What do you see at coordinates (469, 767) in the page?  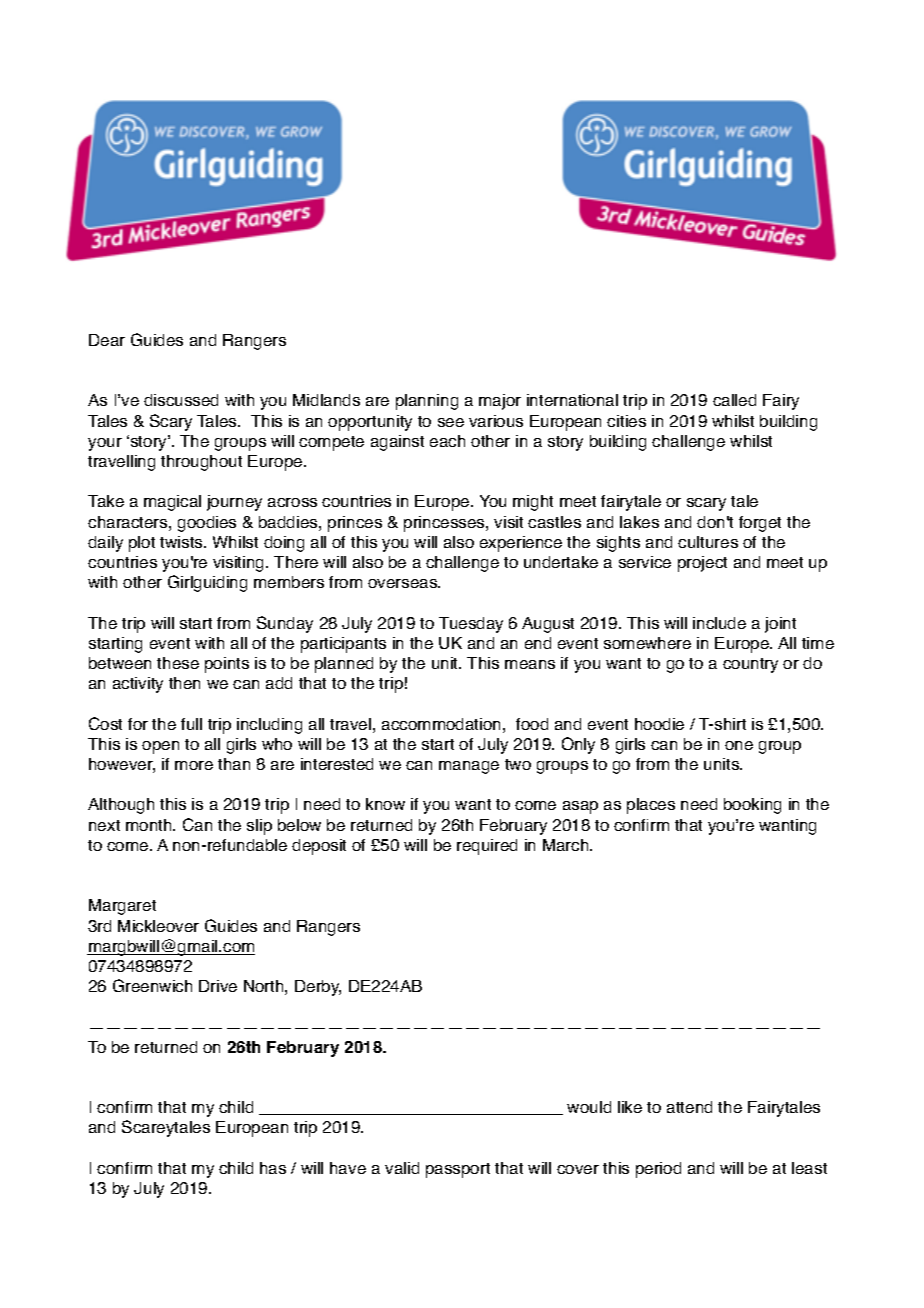 I see `manage` at bounding box center [469, 767].
